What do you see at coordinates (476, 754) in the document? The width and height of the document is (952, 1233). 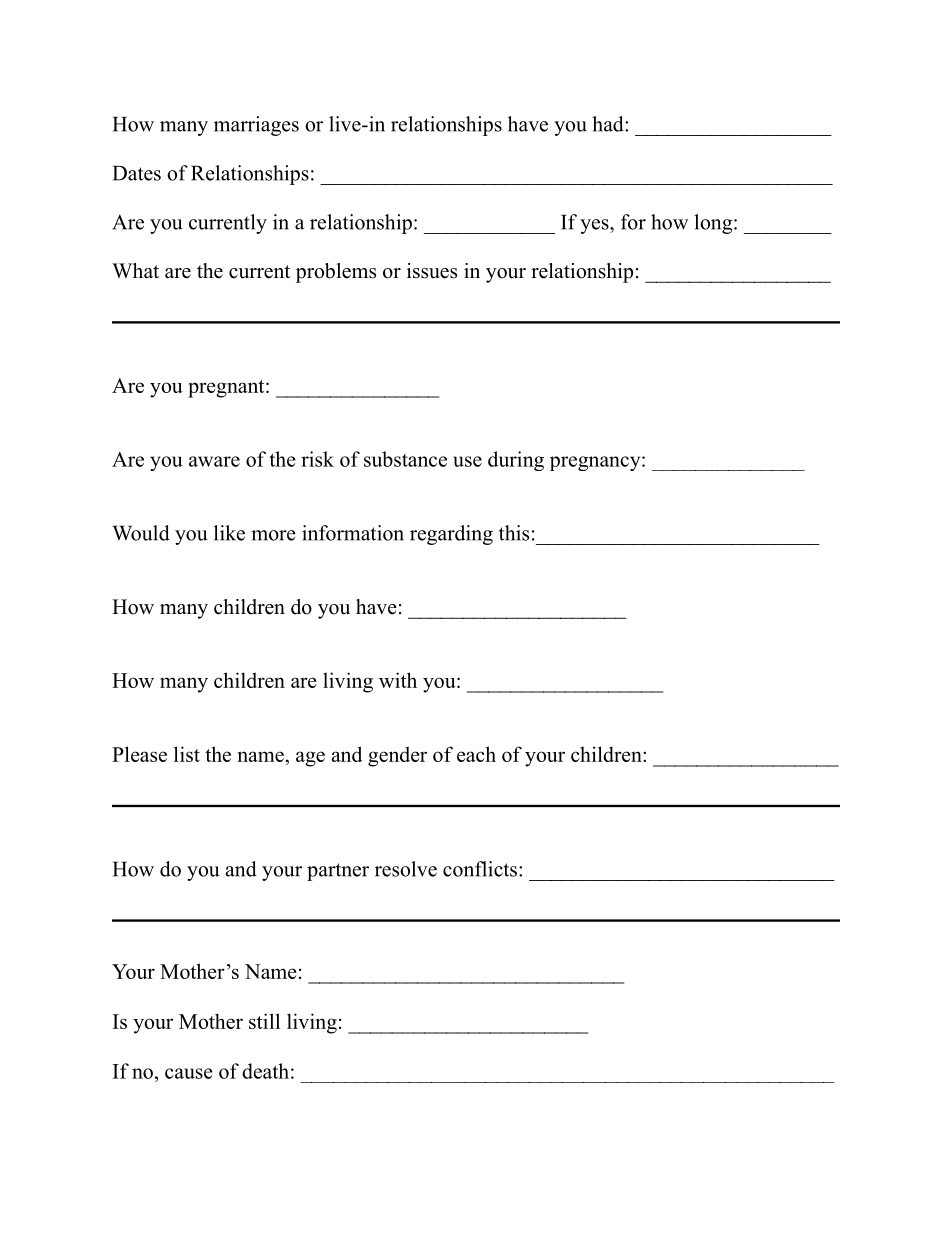 I see `each` at bounding box center [476, 754].
